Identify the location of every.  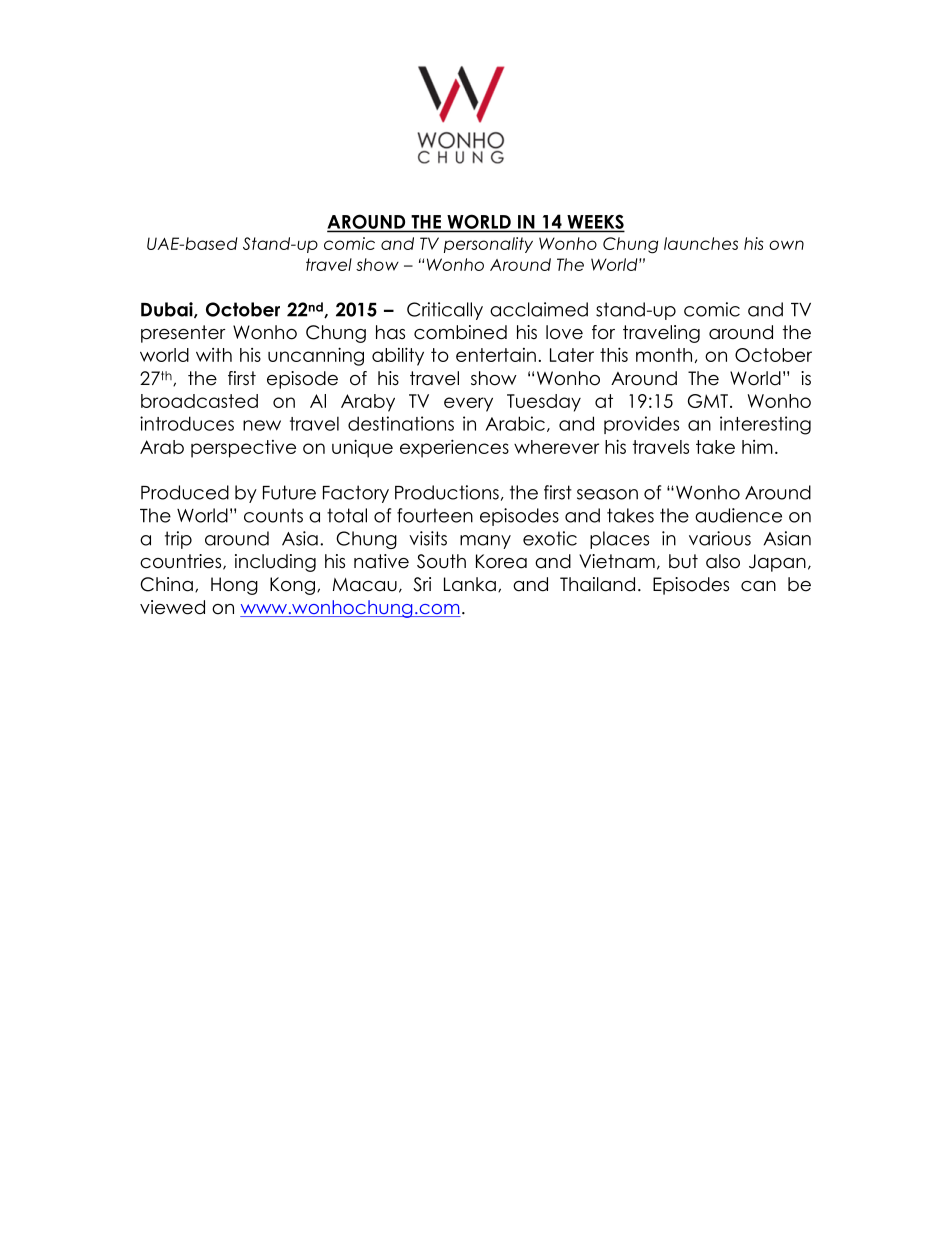
(468, 404).
